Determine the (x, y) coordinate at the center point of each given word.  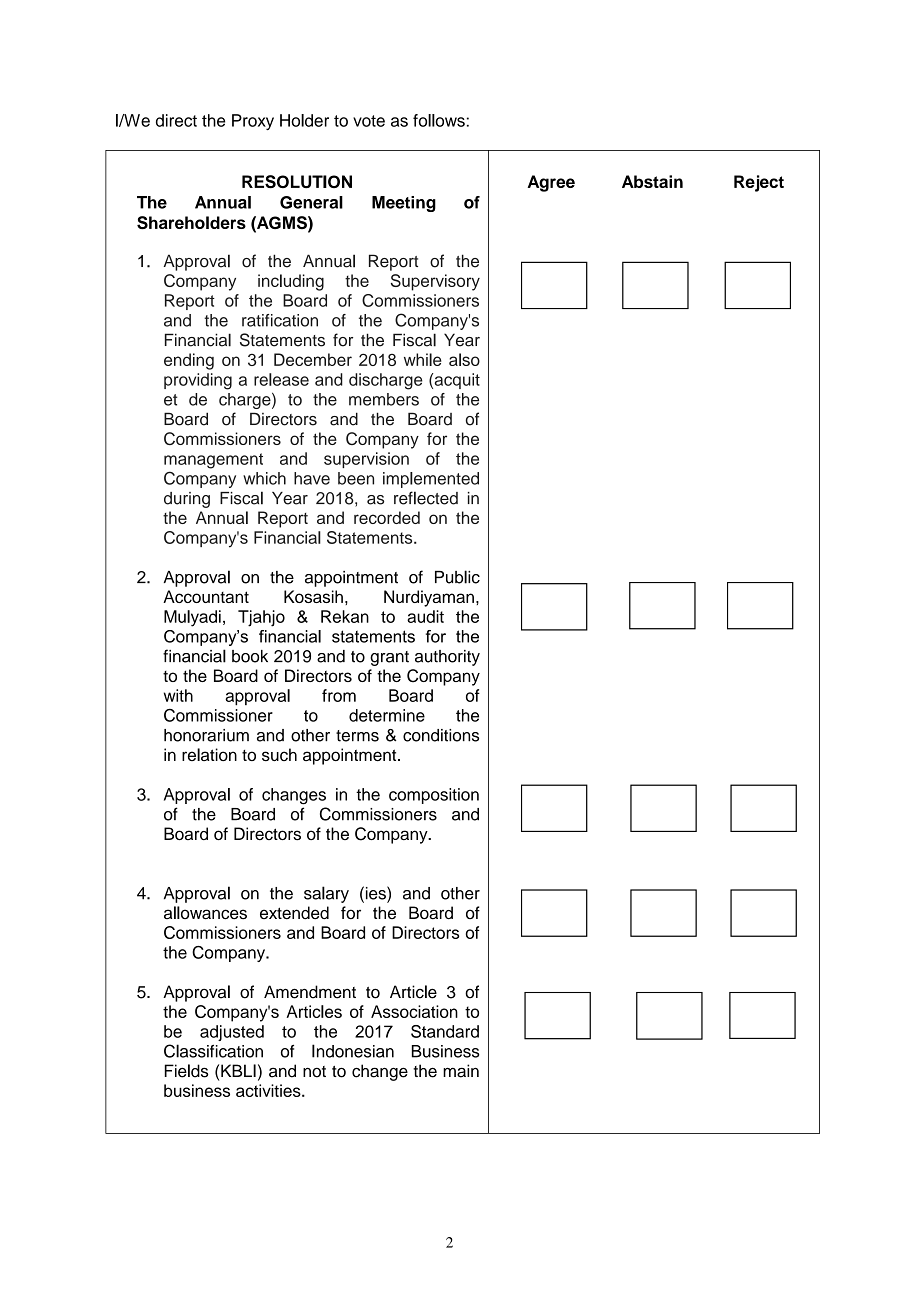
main (461, 1071)
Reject (759, 183)
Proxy (253, 122)
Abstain (652, 181)
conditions (441, 735)
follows (439, 120)
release (281, 379)
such (279, 754)
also (464, 359)
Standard (445, 1031)
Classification (213, 1051)
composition (434, 796)
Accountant (206, 596)
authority (447, 658)
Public (457, 577)
